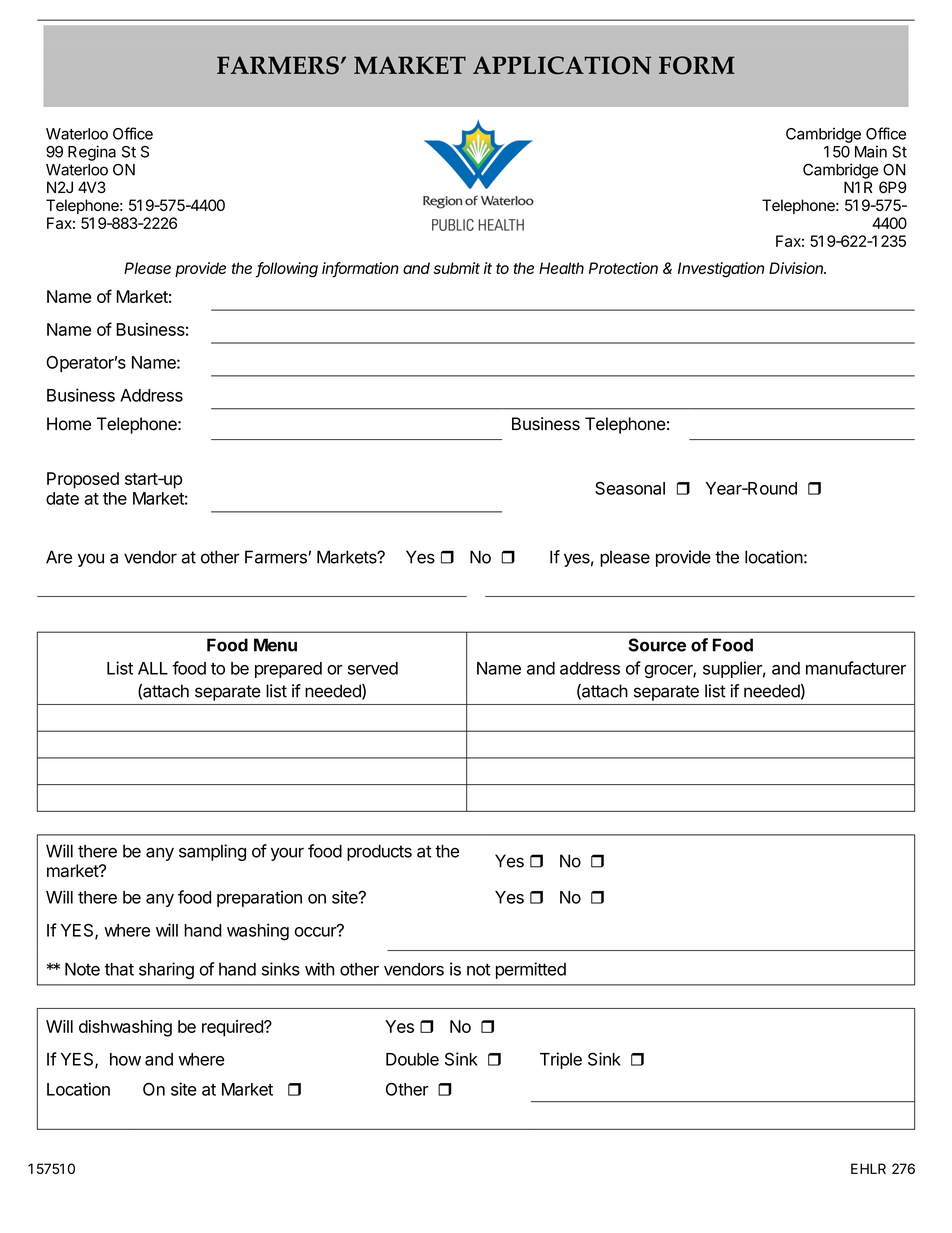 This page has width=952, height=1233. What do you see at coordinates (562, 65) in the page?
I see `APPLICATION` at bounding box center [562, 65].
